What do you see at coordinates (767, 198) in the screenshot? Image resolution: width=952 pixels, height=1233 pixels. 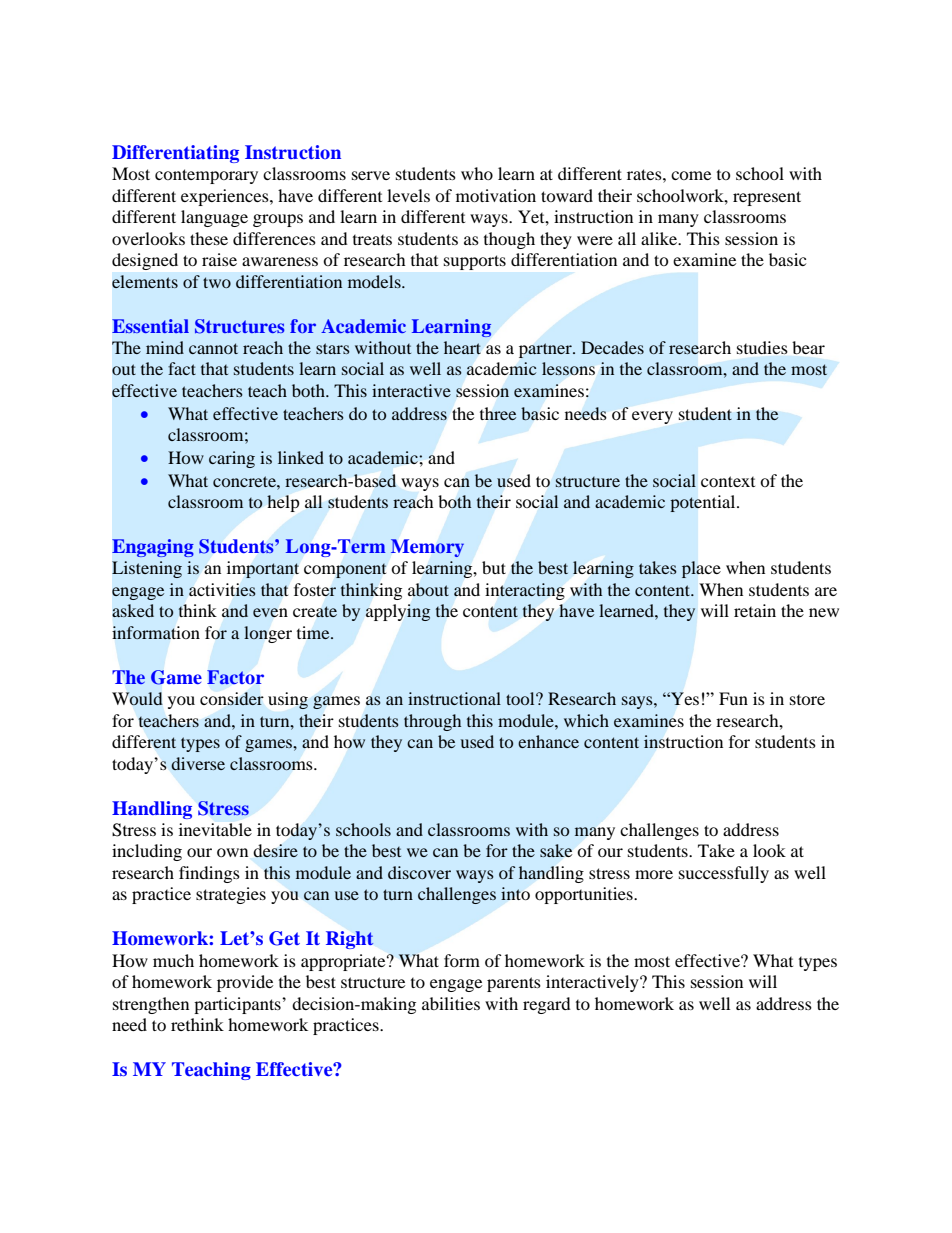 I see `represent` at bounding box center [767, 198].
